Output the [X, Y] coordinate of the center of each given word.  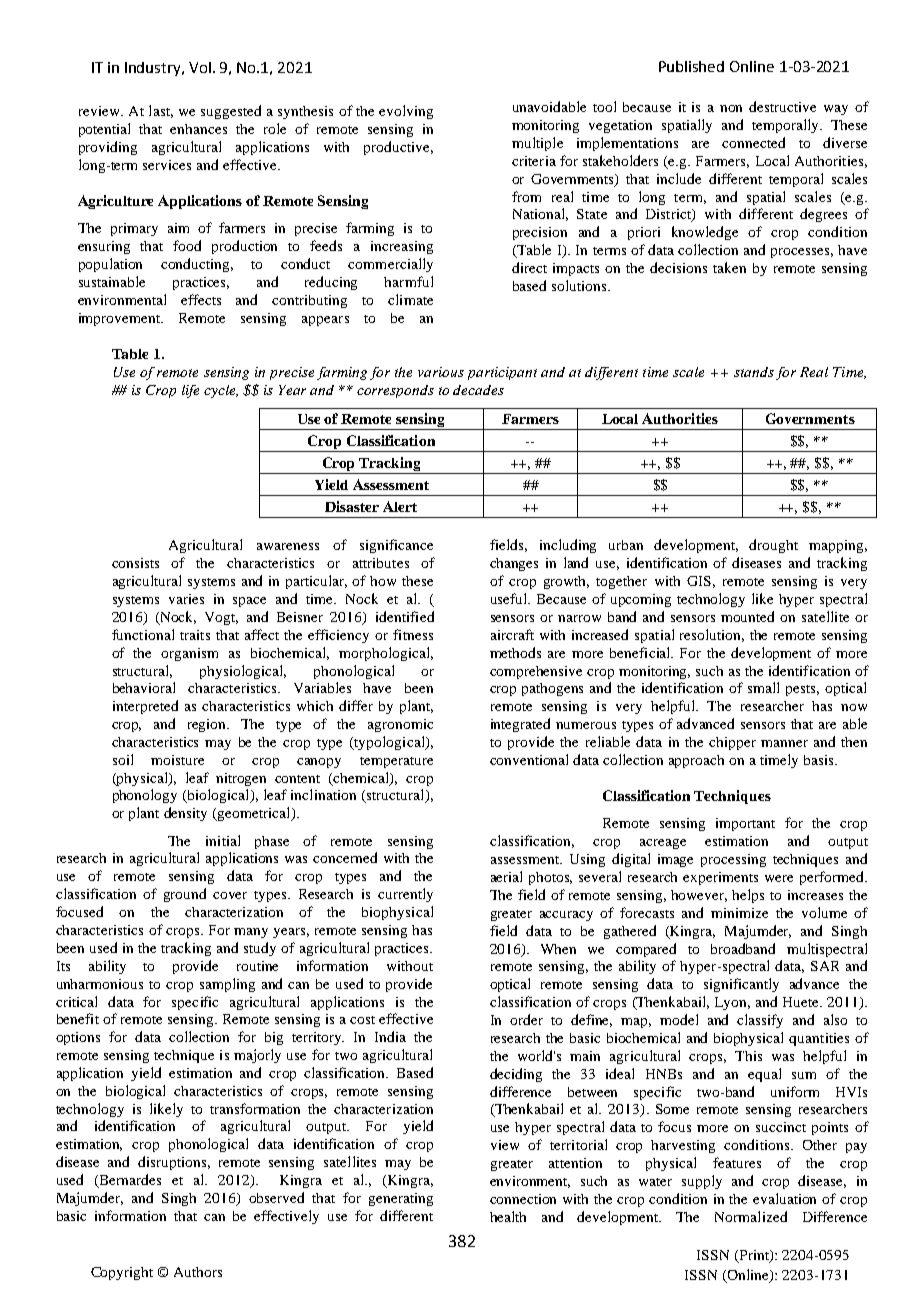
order [526, 1019]
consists [135, 563]
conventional [529, 759]
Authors [198, 1272]
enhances [198, 129]
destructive [782, 106]
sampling [227, 985]
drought [773, 546]
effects [201, 299]
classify [760, 1021]
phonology [145, 796]
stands [754, 372]
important [745, 824]
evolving [406, 112]
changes [514, 564]
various [441, 372]
